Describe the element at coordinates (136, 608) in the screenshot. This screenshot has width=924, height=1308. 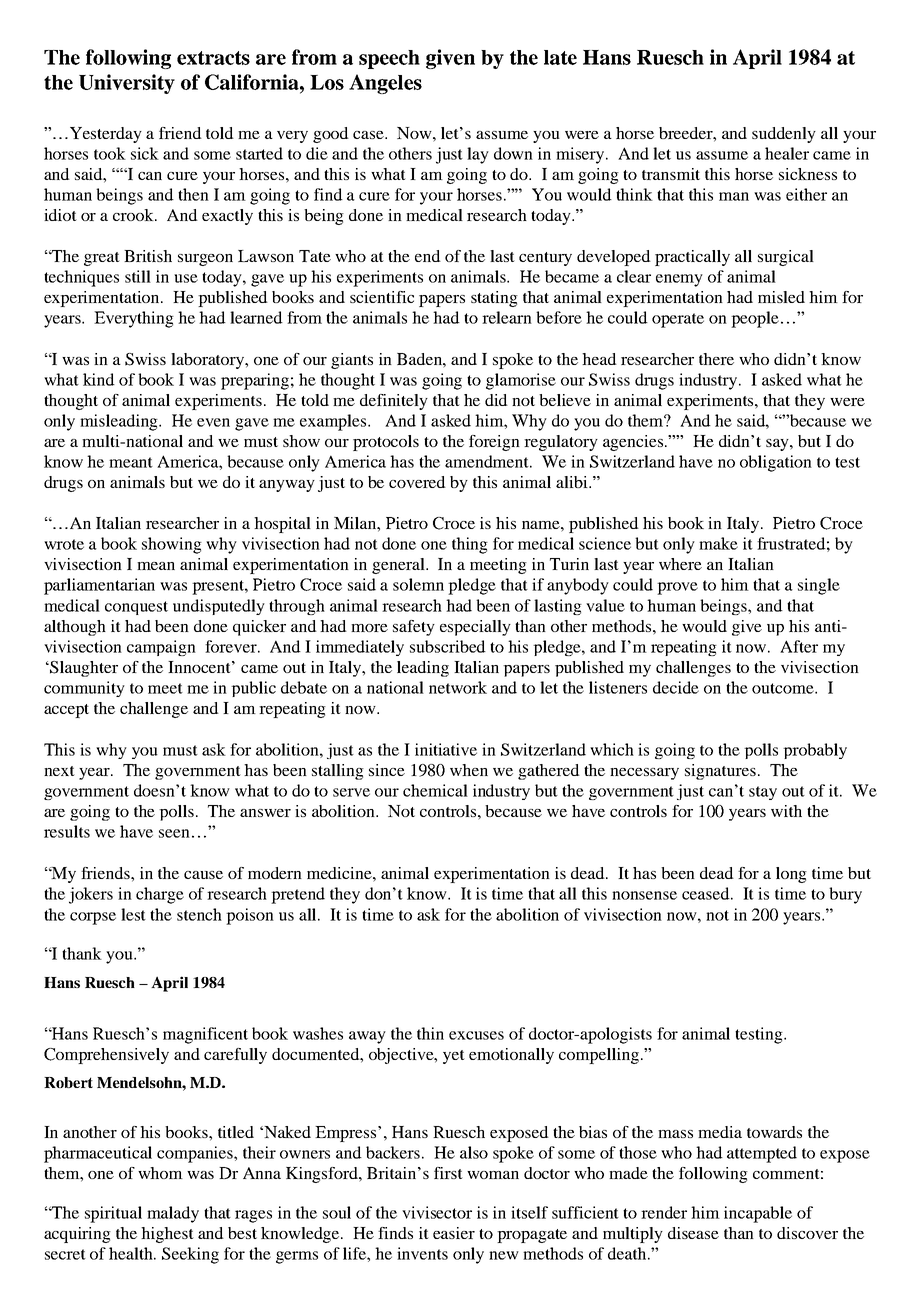
I see `conquest` at that location.
